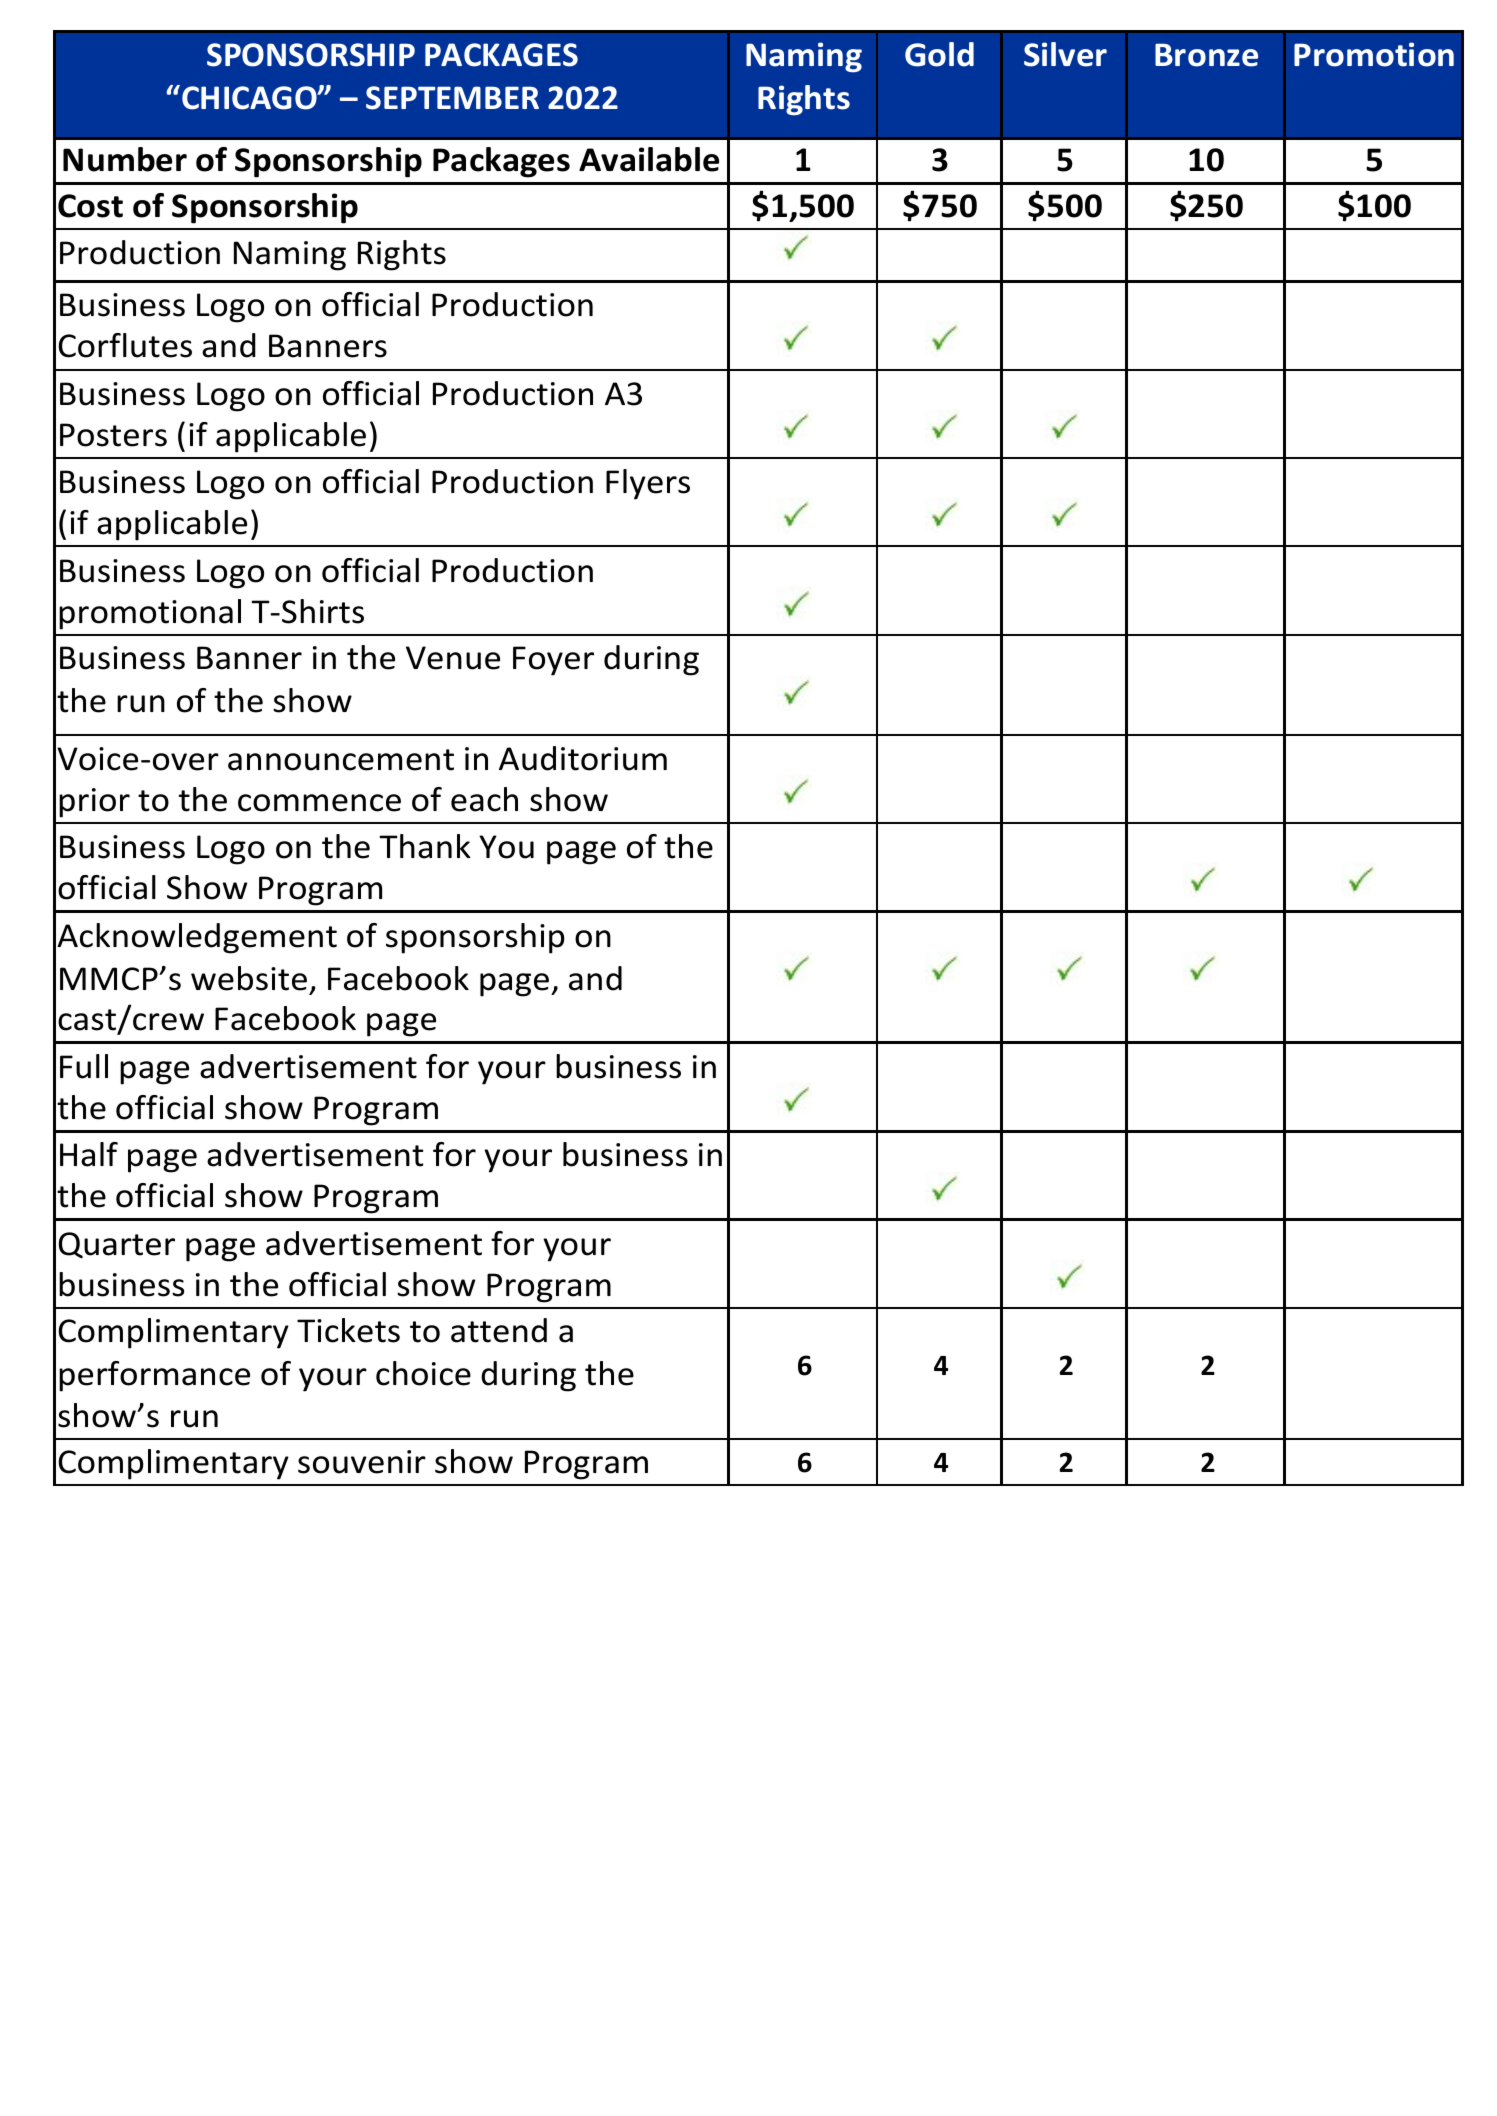  I want to click on performance, so click(154, 1376).
